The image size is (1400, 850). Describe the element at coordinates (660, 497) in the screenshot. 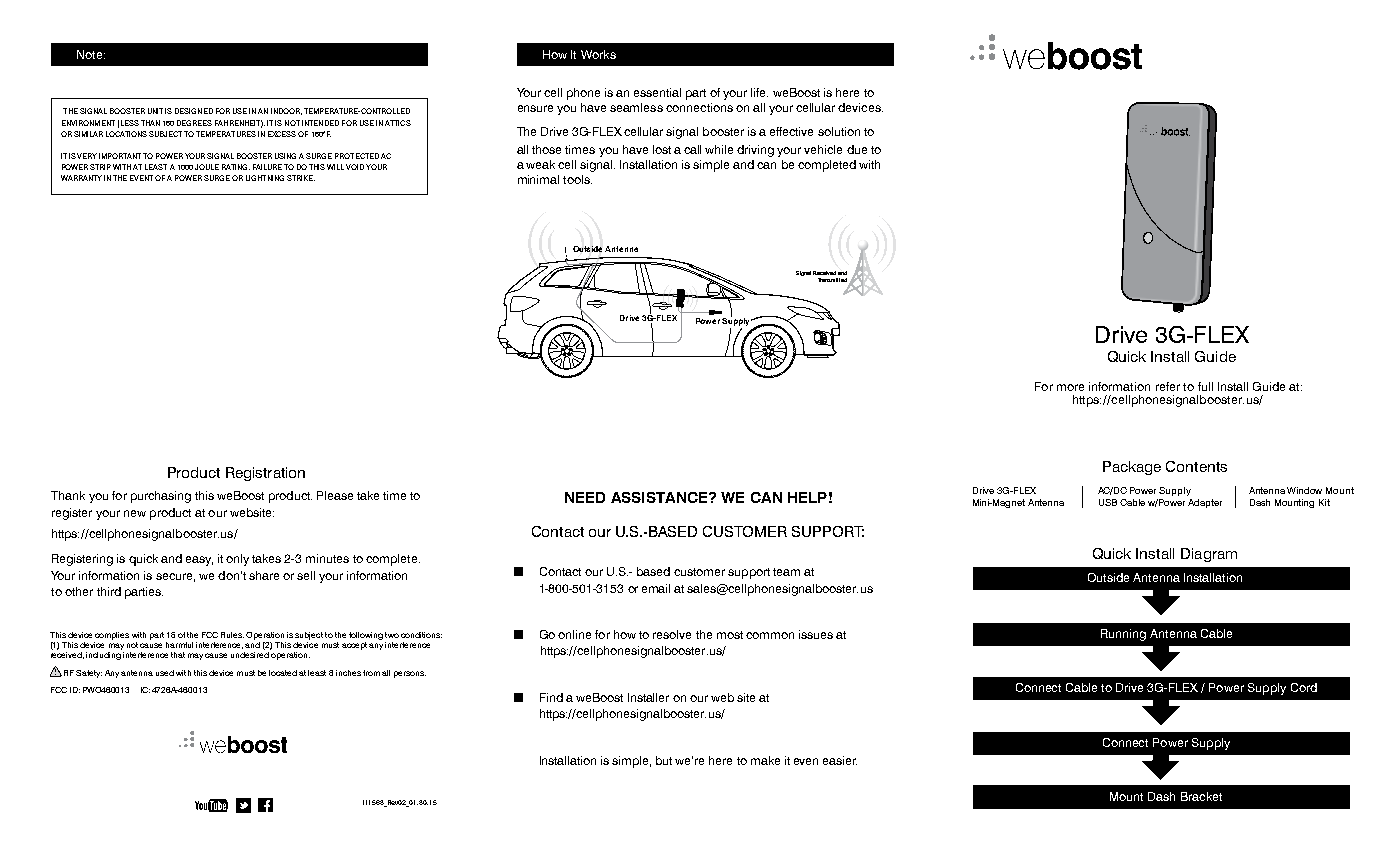

I see `ASSISTANCE` at that location.
